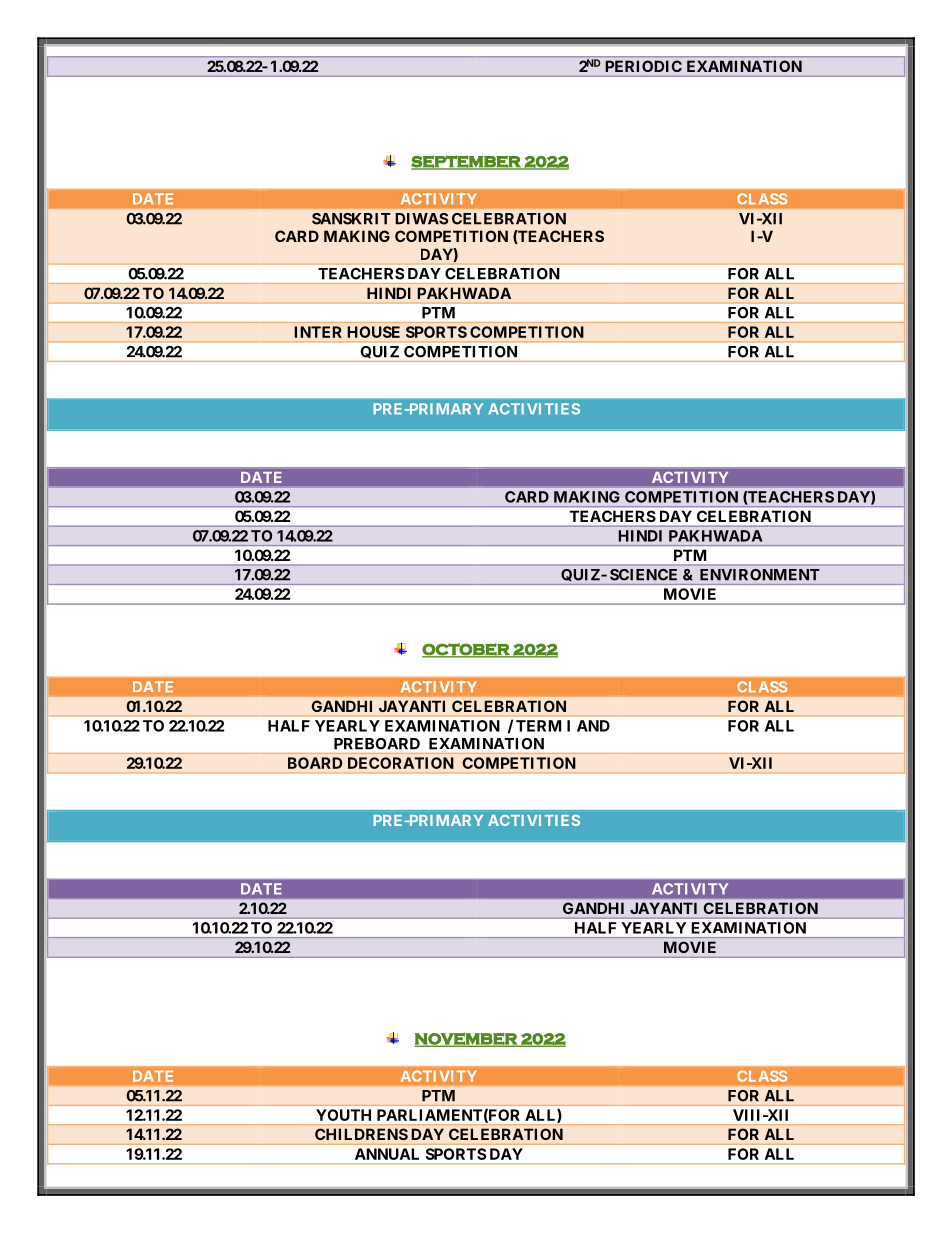  I want to click on SANSKRIT, so click(351, 219).
